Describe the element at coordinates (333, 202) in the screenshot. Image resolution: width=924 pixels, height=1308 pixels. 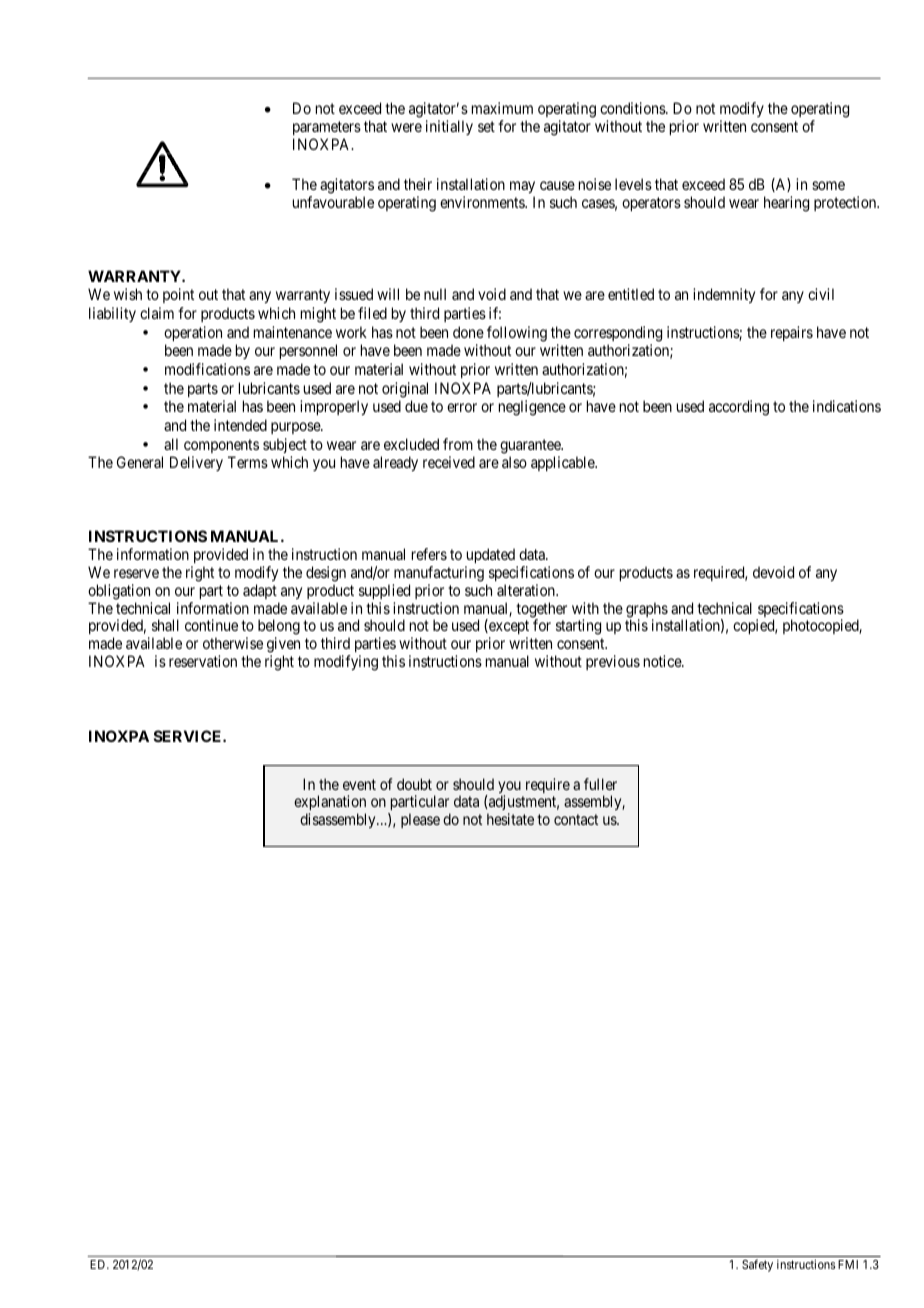
I see `unfavourable` at that location.
